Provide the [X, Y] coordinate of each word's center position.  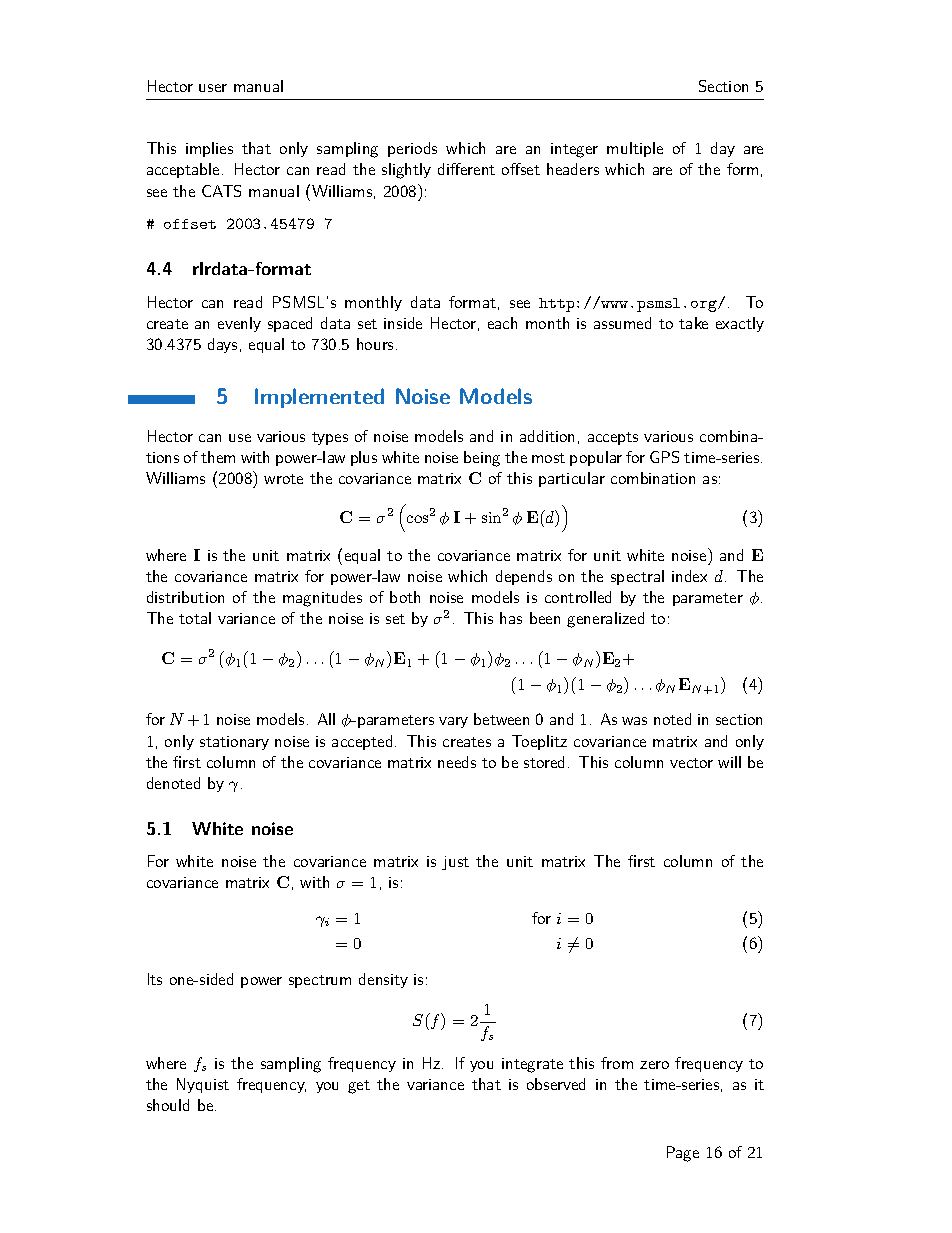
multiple [635, 149]
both [405, 597]
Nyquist [203, 1085]
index [689, 576]
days [222, 345]
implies [209, 149]
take [693, 323]
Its [155, 979]
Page [683, 1154]
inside [403, 323]
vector [691, 763]
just [455, 863]
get [359, 1087]
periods [412, 149]
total [195, 618]
